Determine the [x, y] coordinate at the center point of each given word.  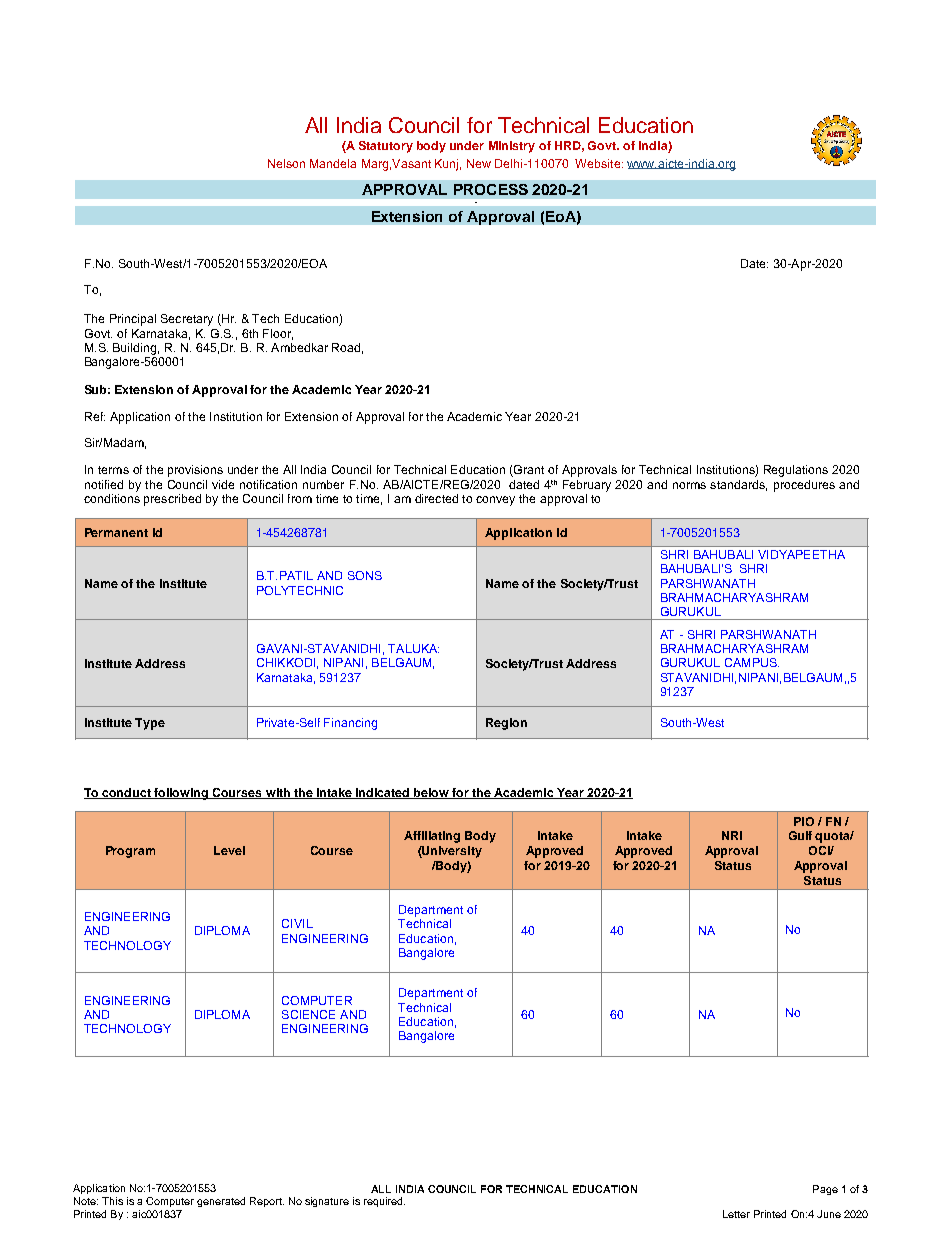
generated [221, 1202]
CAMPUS [752, 662]
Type [150, 724]
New [479, 163]
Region [506, 724]
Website [599, 163]
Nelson [286, 163]
